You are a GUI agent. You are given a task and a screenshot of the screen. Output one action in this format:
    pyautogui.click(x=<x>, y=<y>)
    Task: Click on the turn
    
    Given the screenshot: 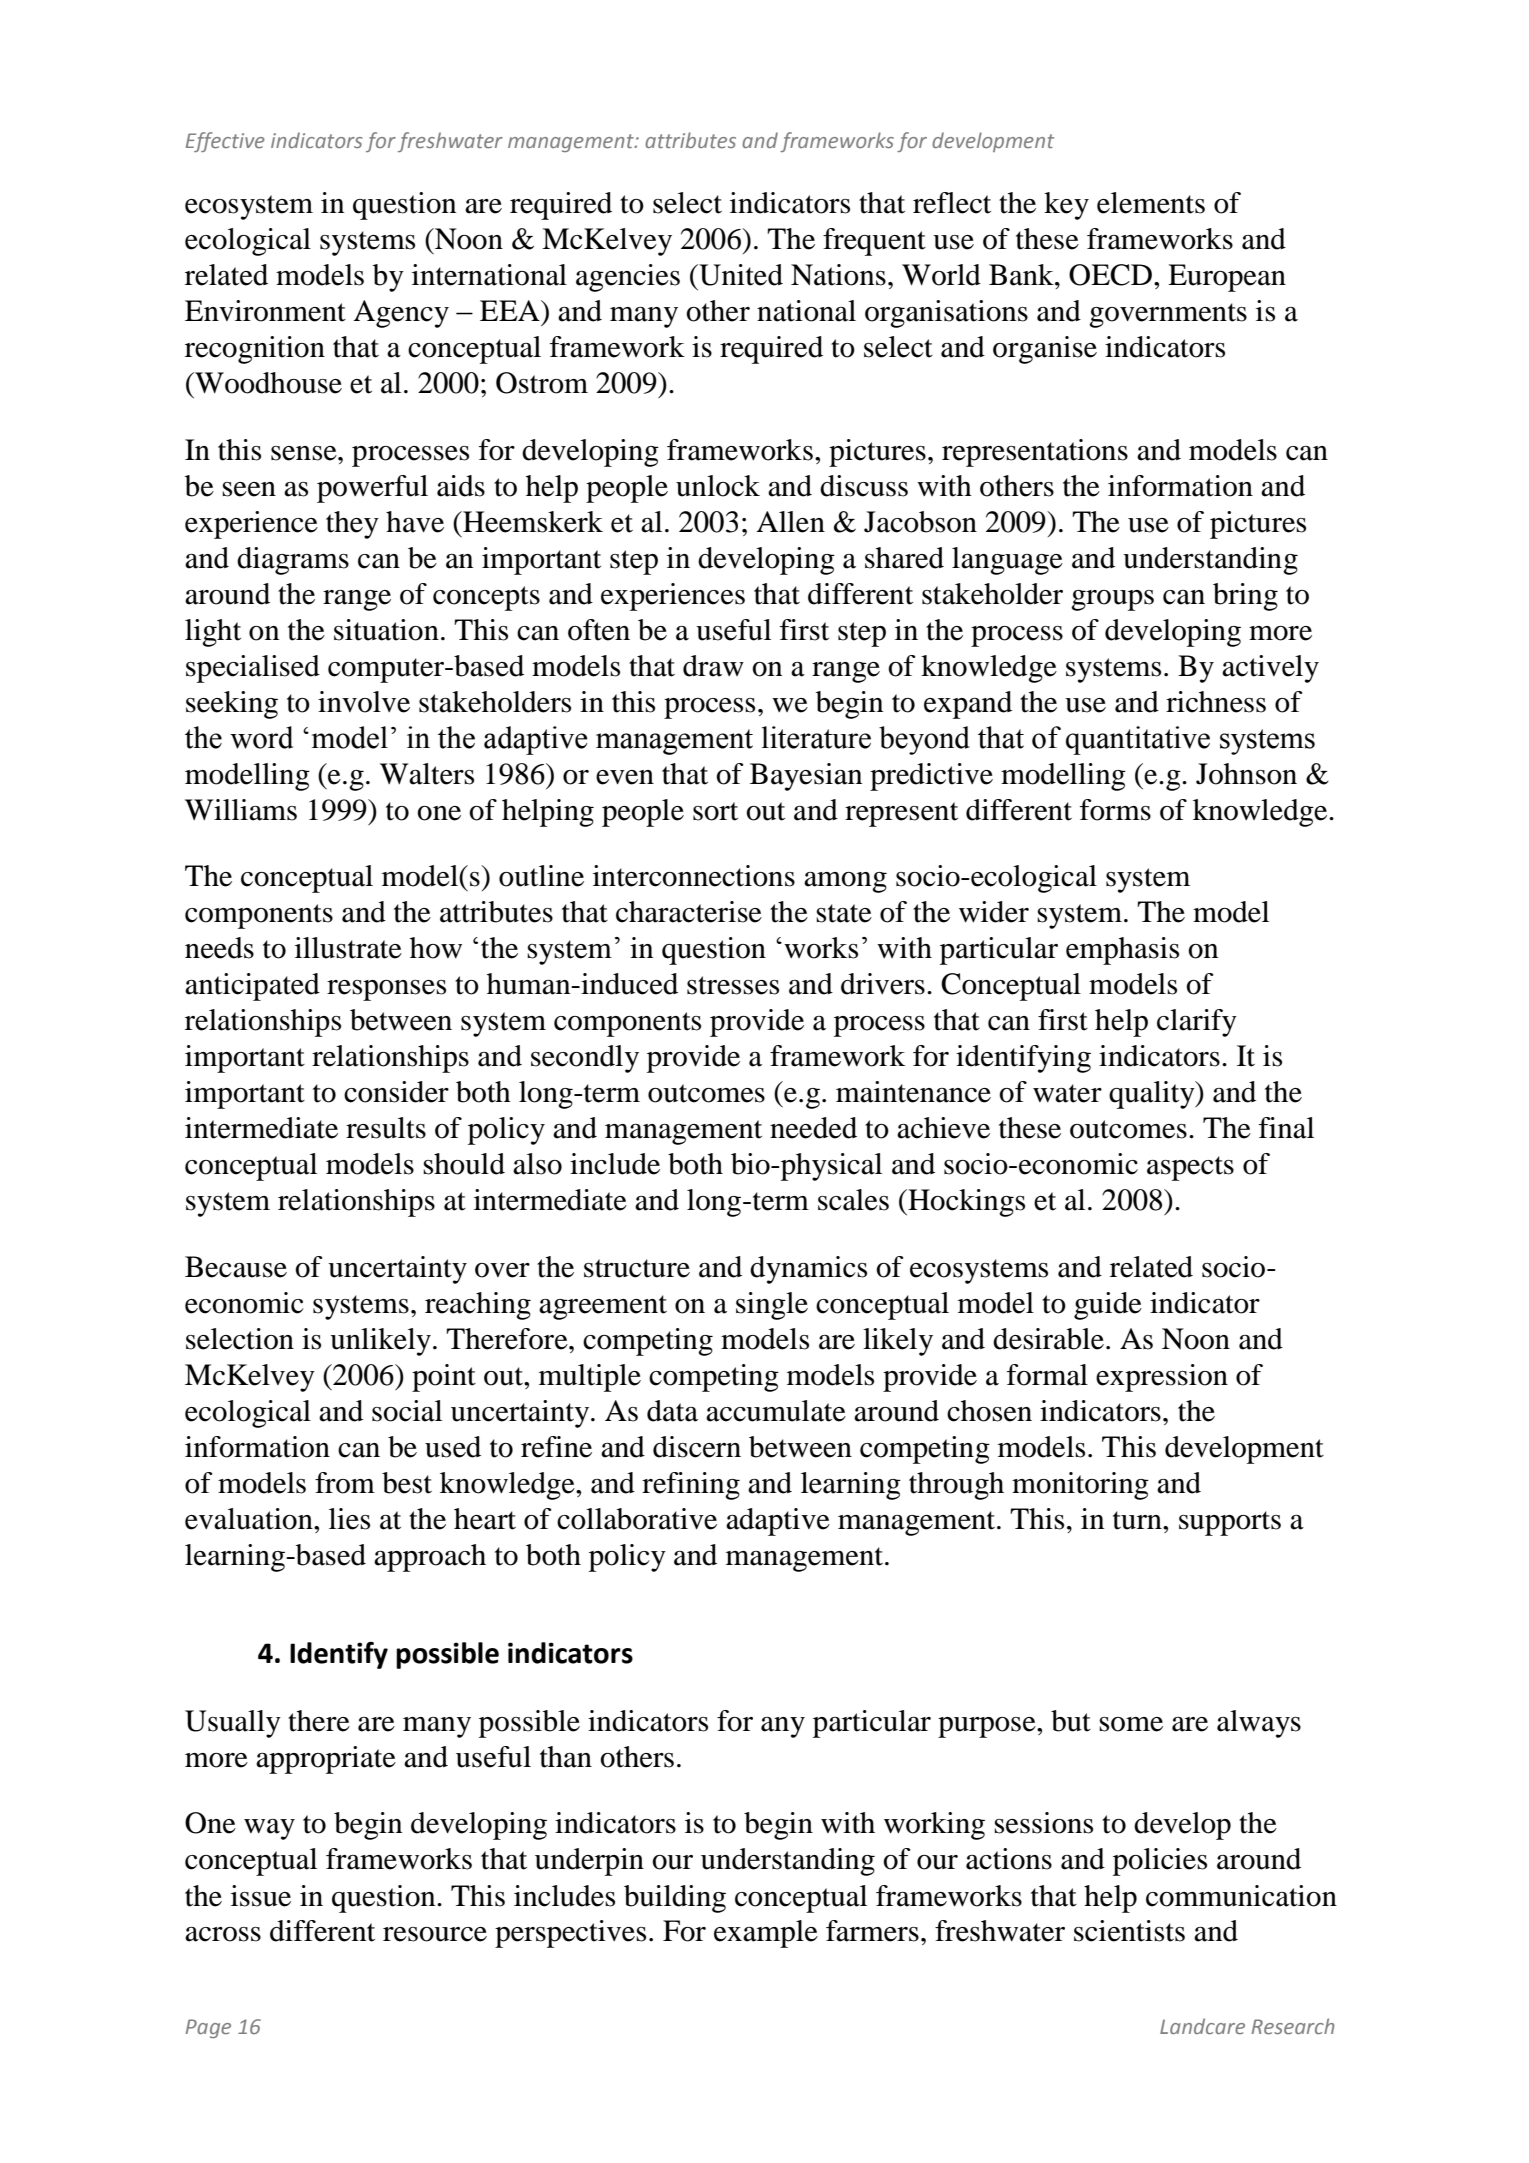 What is the action you would take?
    pyautogui.click(x=1138, y=1520)
